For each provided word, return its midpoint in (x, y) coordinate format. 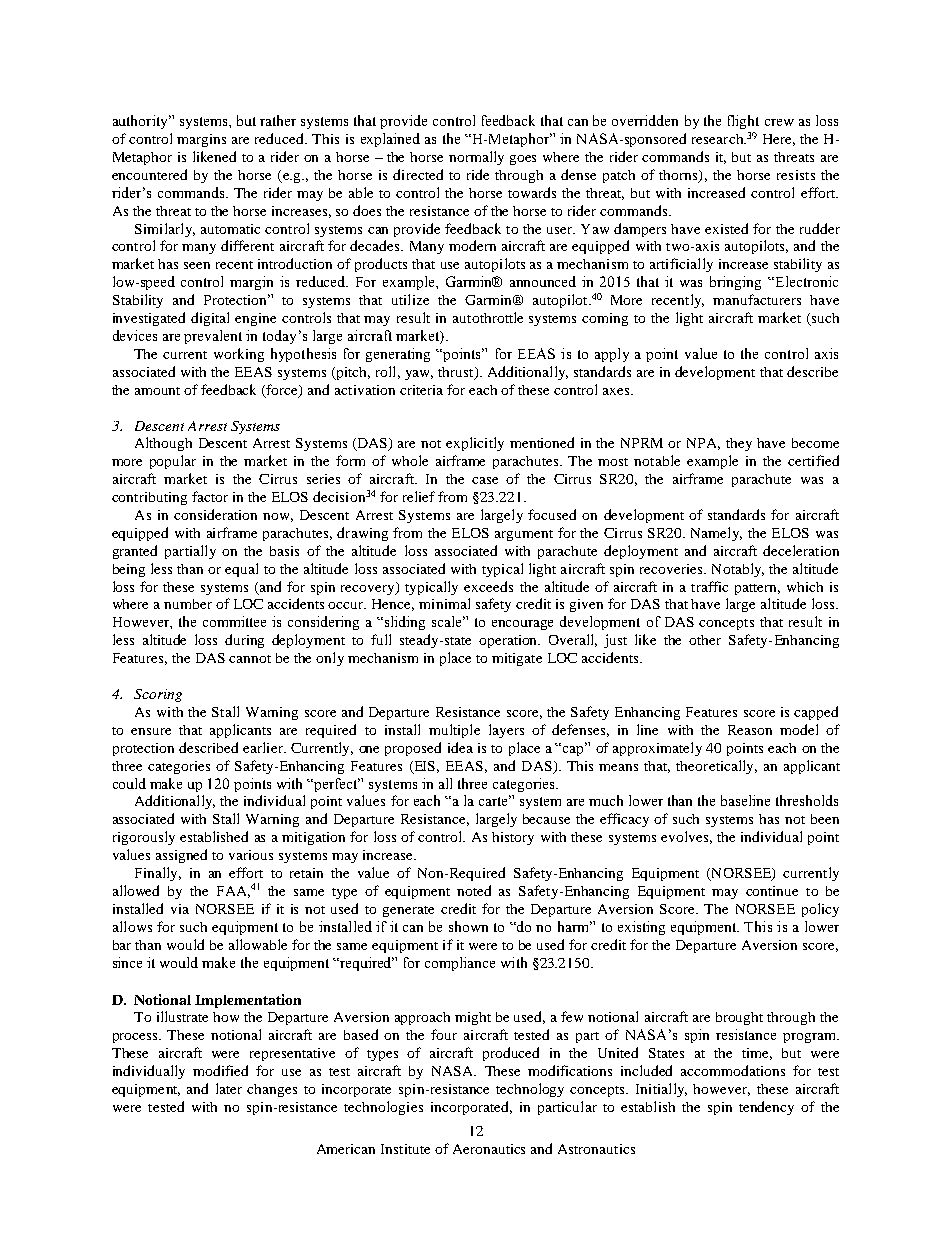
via (180, 909)
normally (476, 158)
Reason (750, 730)
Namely (716, 534)
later (229, 1088)
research (719, 139)
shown (468, 926)
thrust (457, 373)
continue (772, 891)
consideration (215, 514)
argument (524, 535)
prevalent (213, 337)
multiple (454, 731)
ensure (151, 731)
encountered (149, 174)
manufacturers (757, 299)
